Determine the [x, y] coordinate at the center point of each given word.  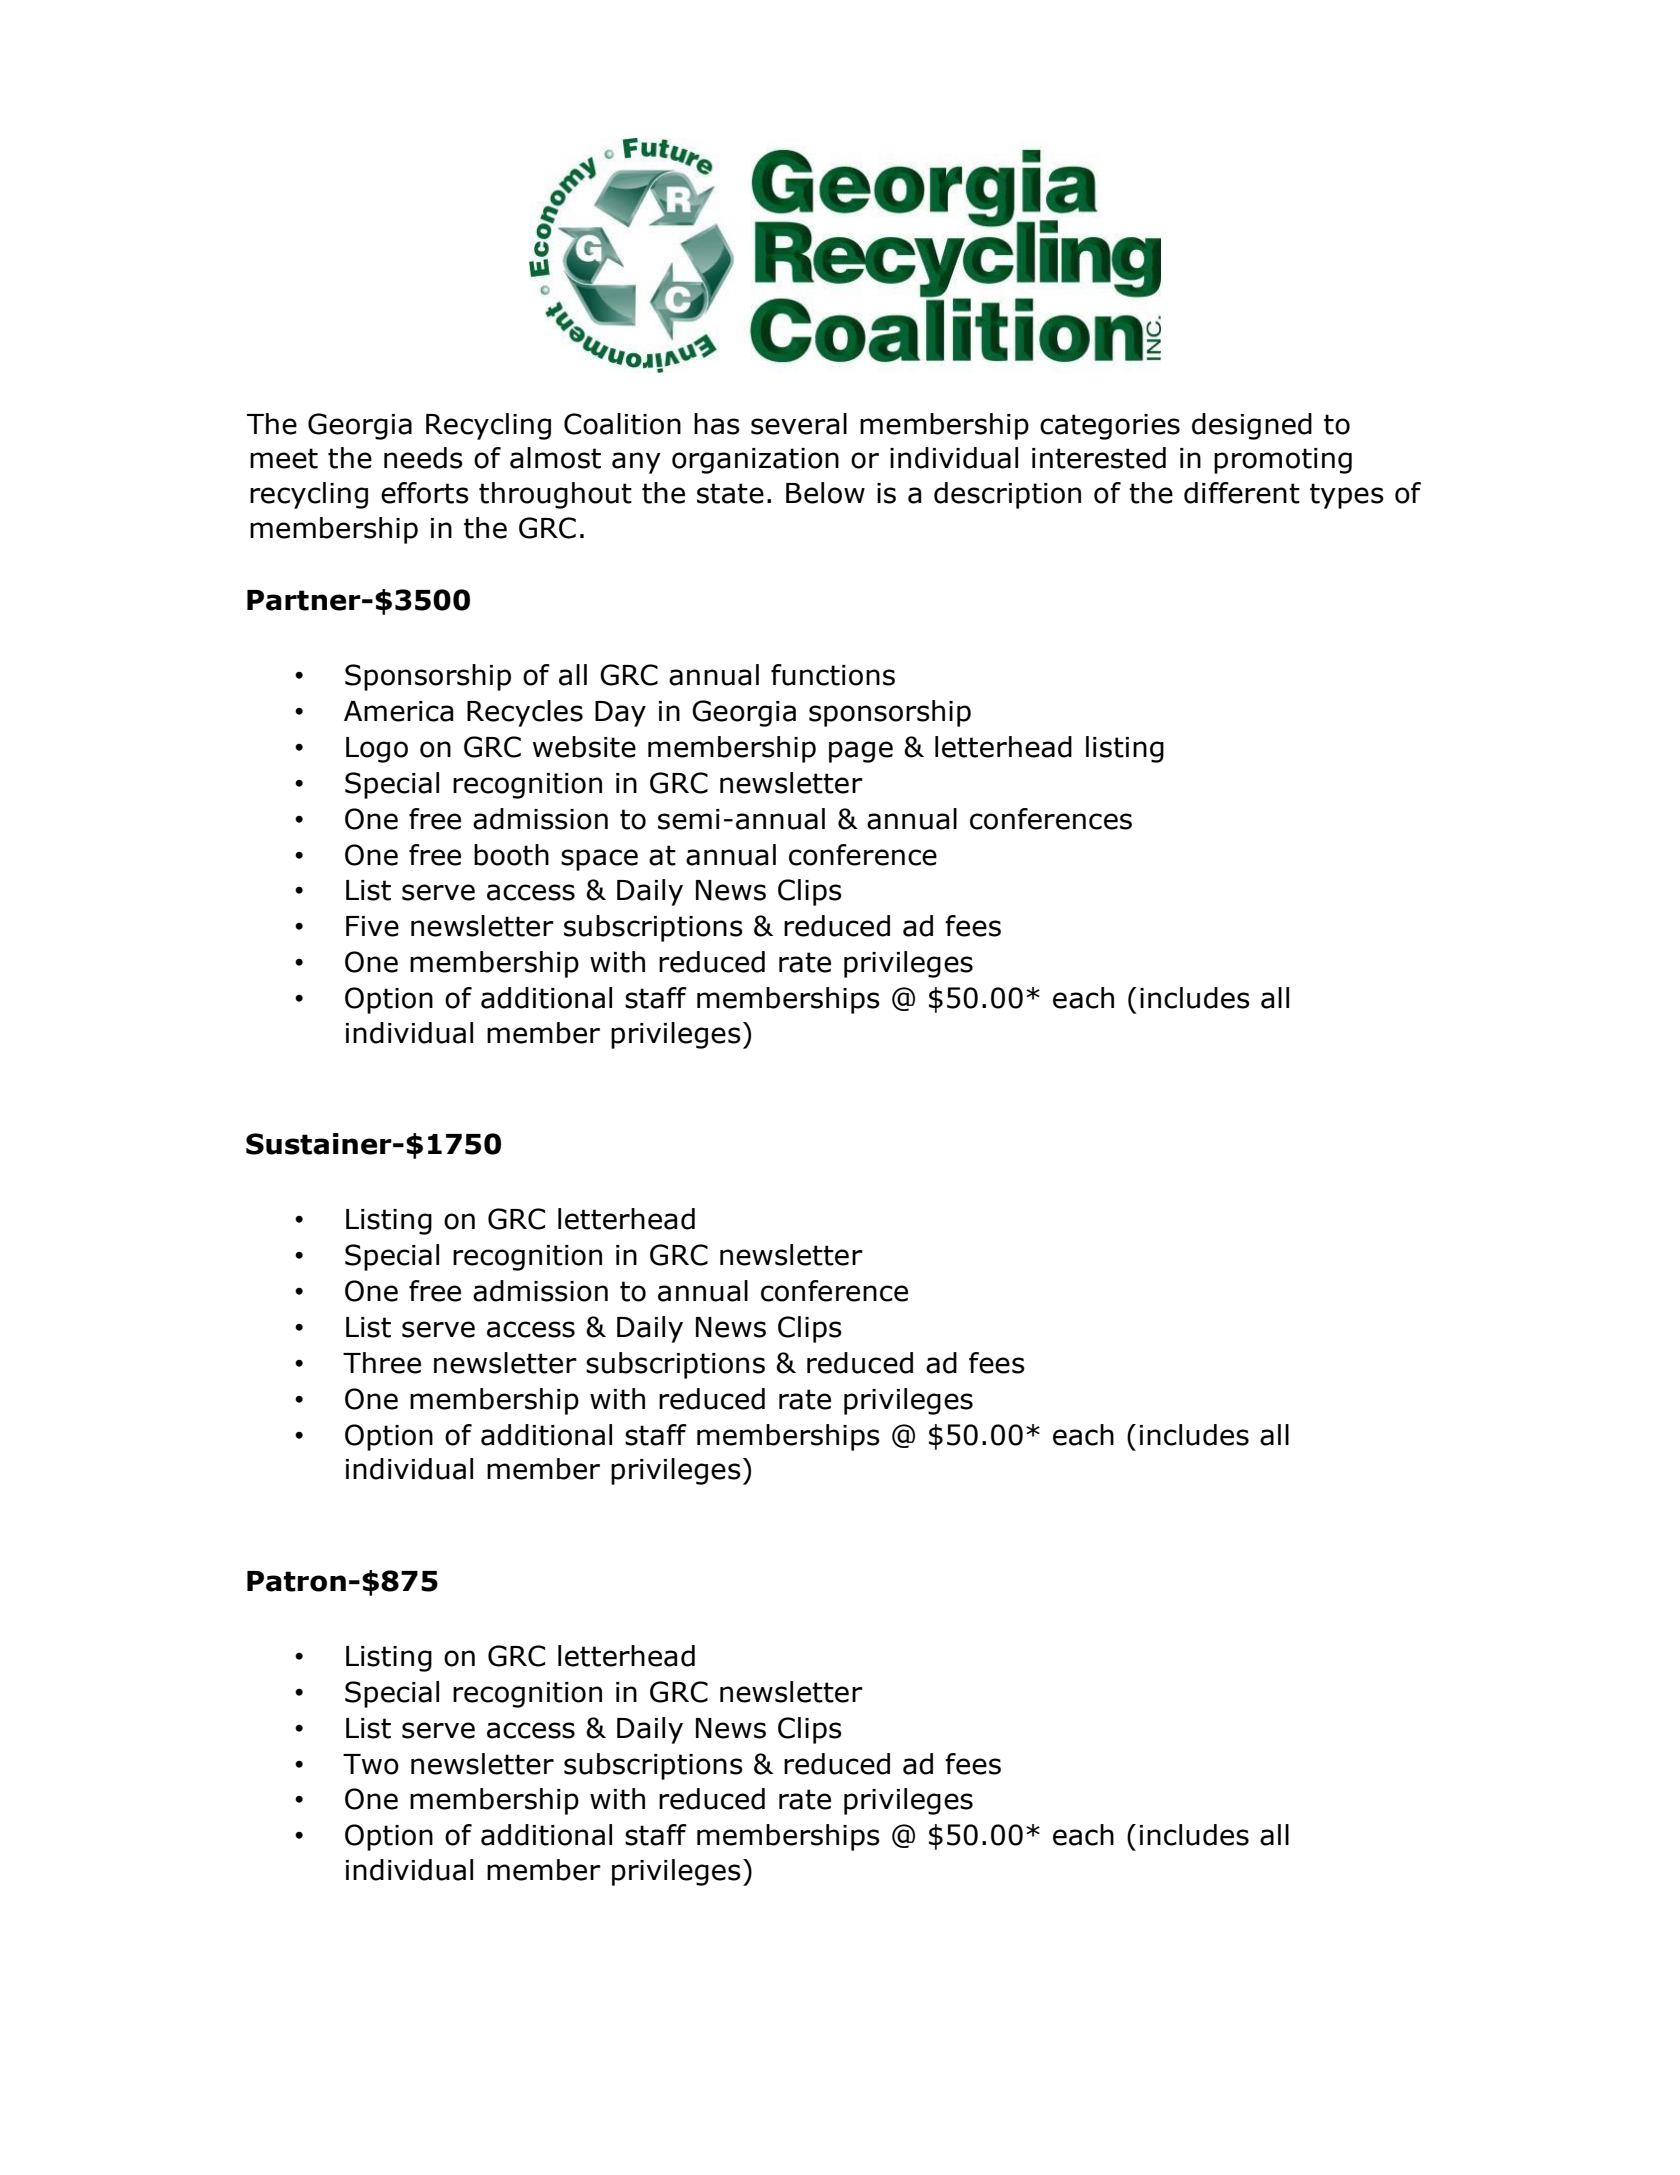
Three [382, 1363]
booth [511, 855]
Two [371, 1764]
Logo [377, 750]
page [861, 752]
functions [833, 675]
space [599, 860]
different [1242, 493]
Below [825, 493]
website [584, 747]
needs [423, 458]
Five [372, 926]
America [398, 711]
